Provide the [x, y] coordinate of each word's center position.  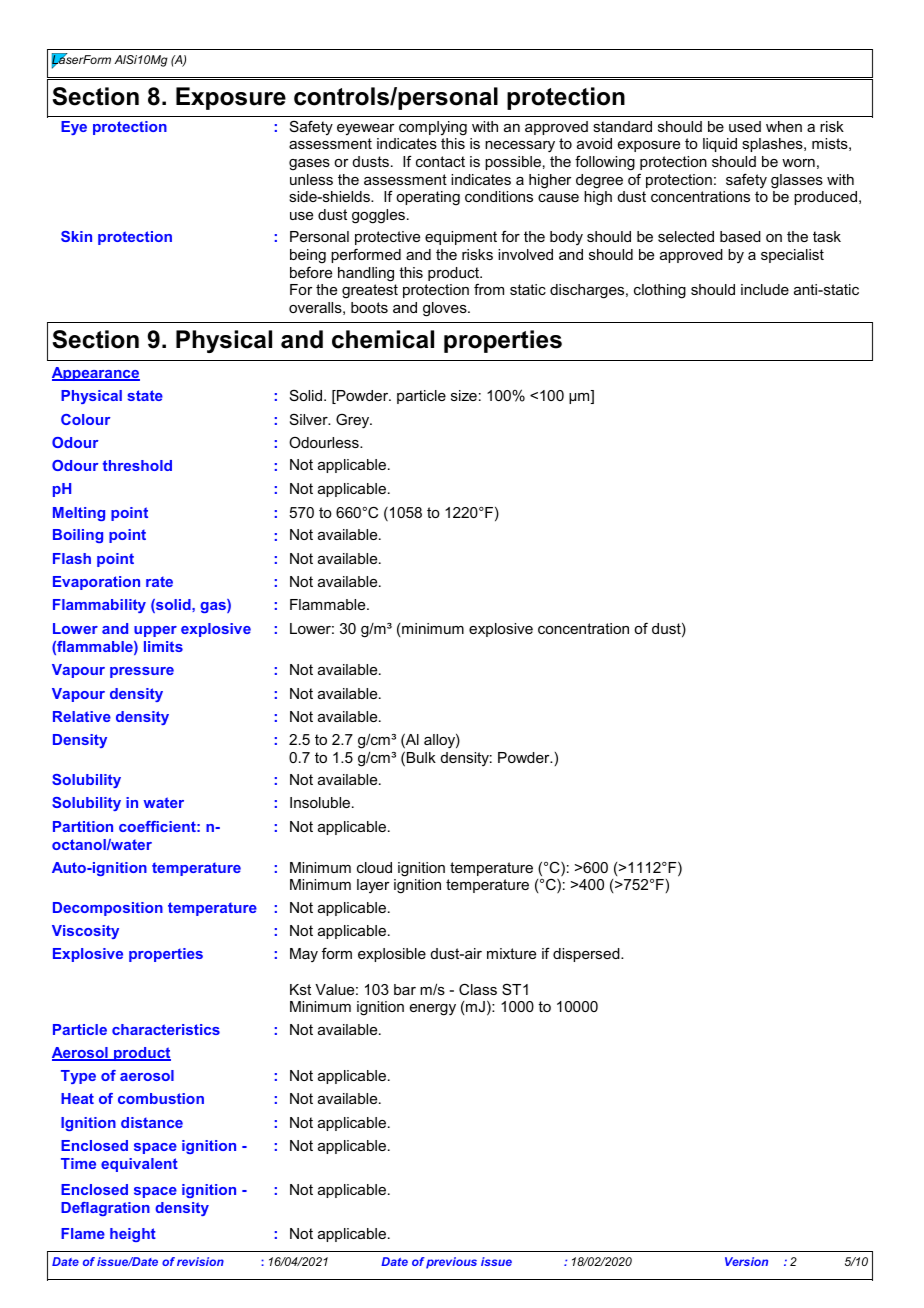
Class [478, 989]
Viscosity [85, 932]
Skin [76, 236]
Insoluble [320, 802]
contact [440, 161]
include [765, 289]
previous [451, 1263]
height [133, 1235]
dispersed [587, 955]
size [464, 395]
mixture [511, 953]
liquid [720, 145]
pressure [142, 672]
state [145, 395]
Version [746, 1261]
